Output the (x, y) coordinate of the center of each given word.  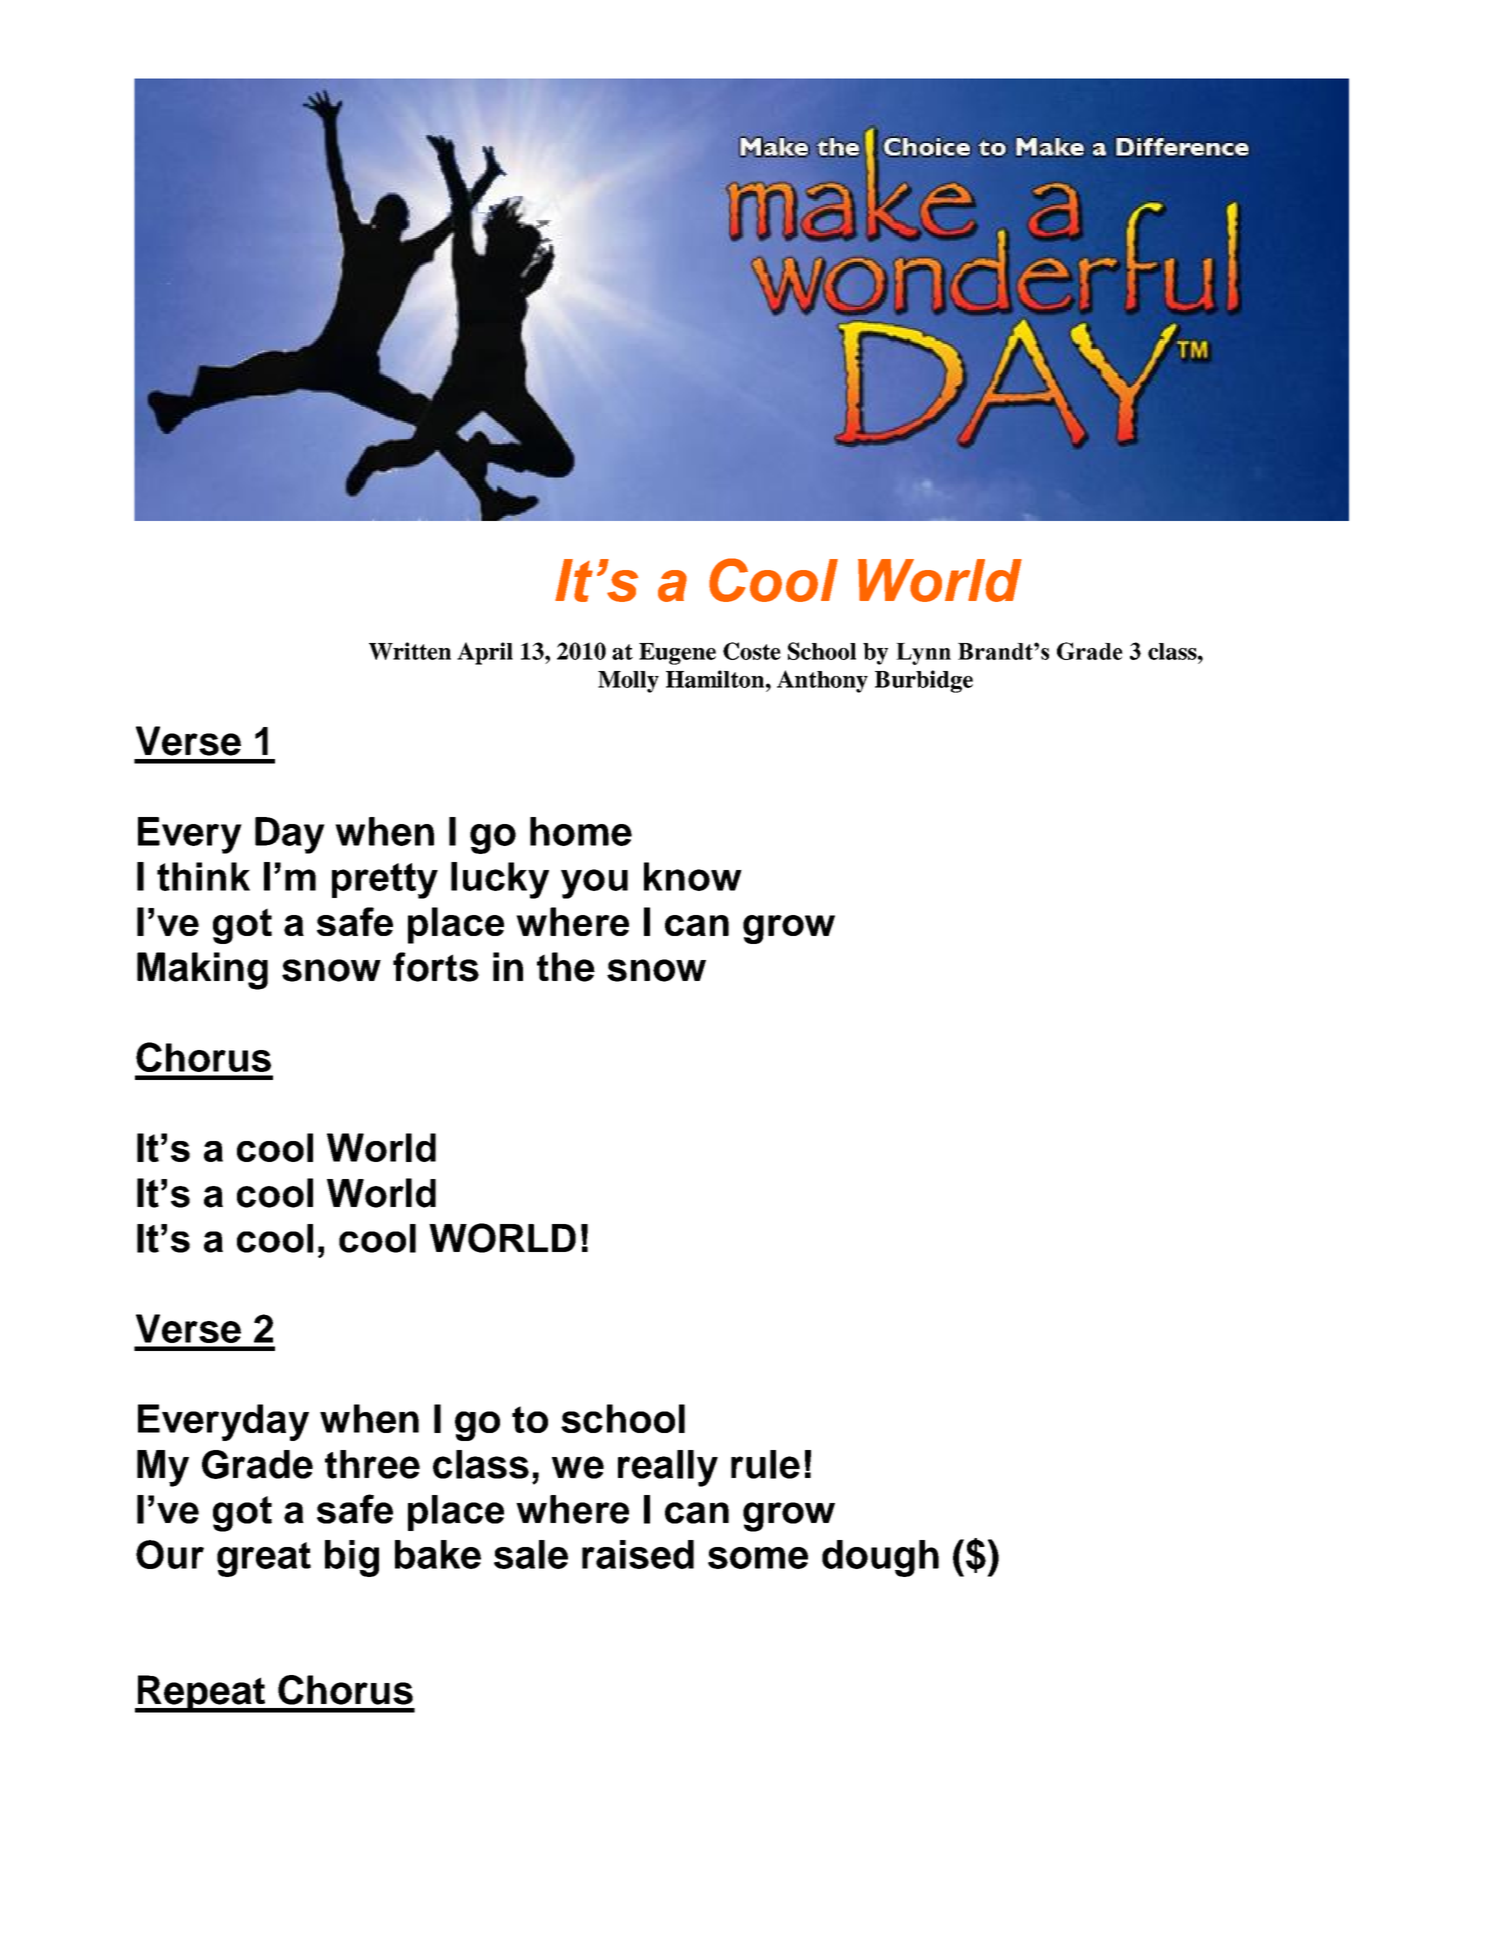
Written (410, 651)
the (566, 967)
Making (202, 971)
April (485, 653)
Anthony (822, 681)
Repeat (201, 1694)
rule (765, 1464)
